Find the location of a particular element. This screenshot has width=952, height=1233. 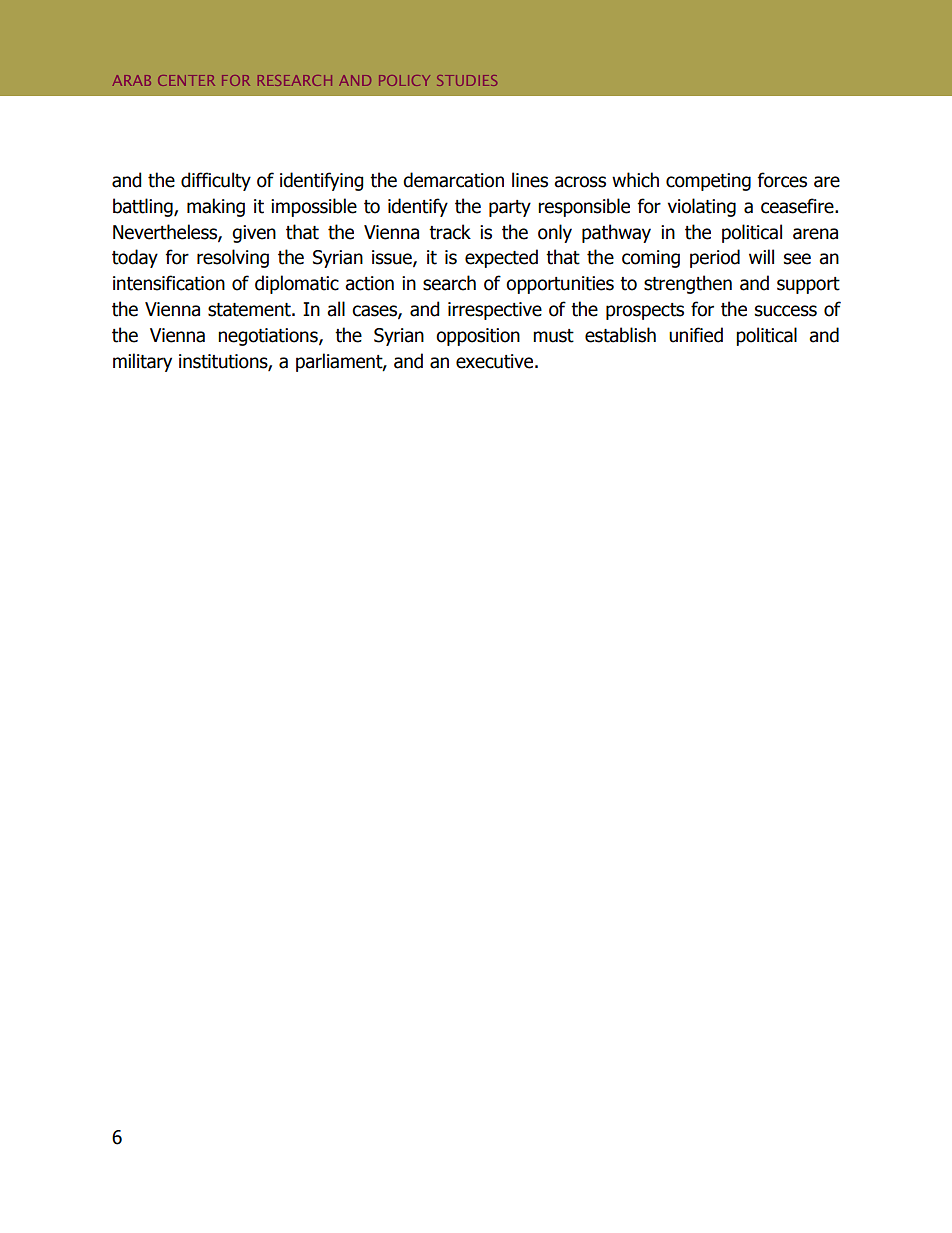

unified is located at coordinates (696, 335).
